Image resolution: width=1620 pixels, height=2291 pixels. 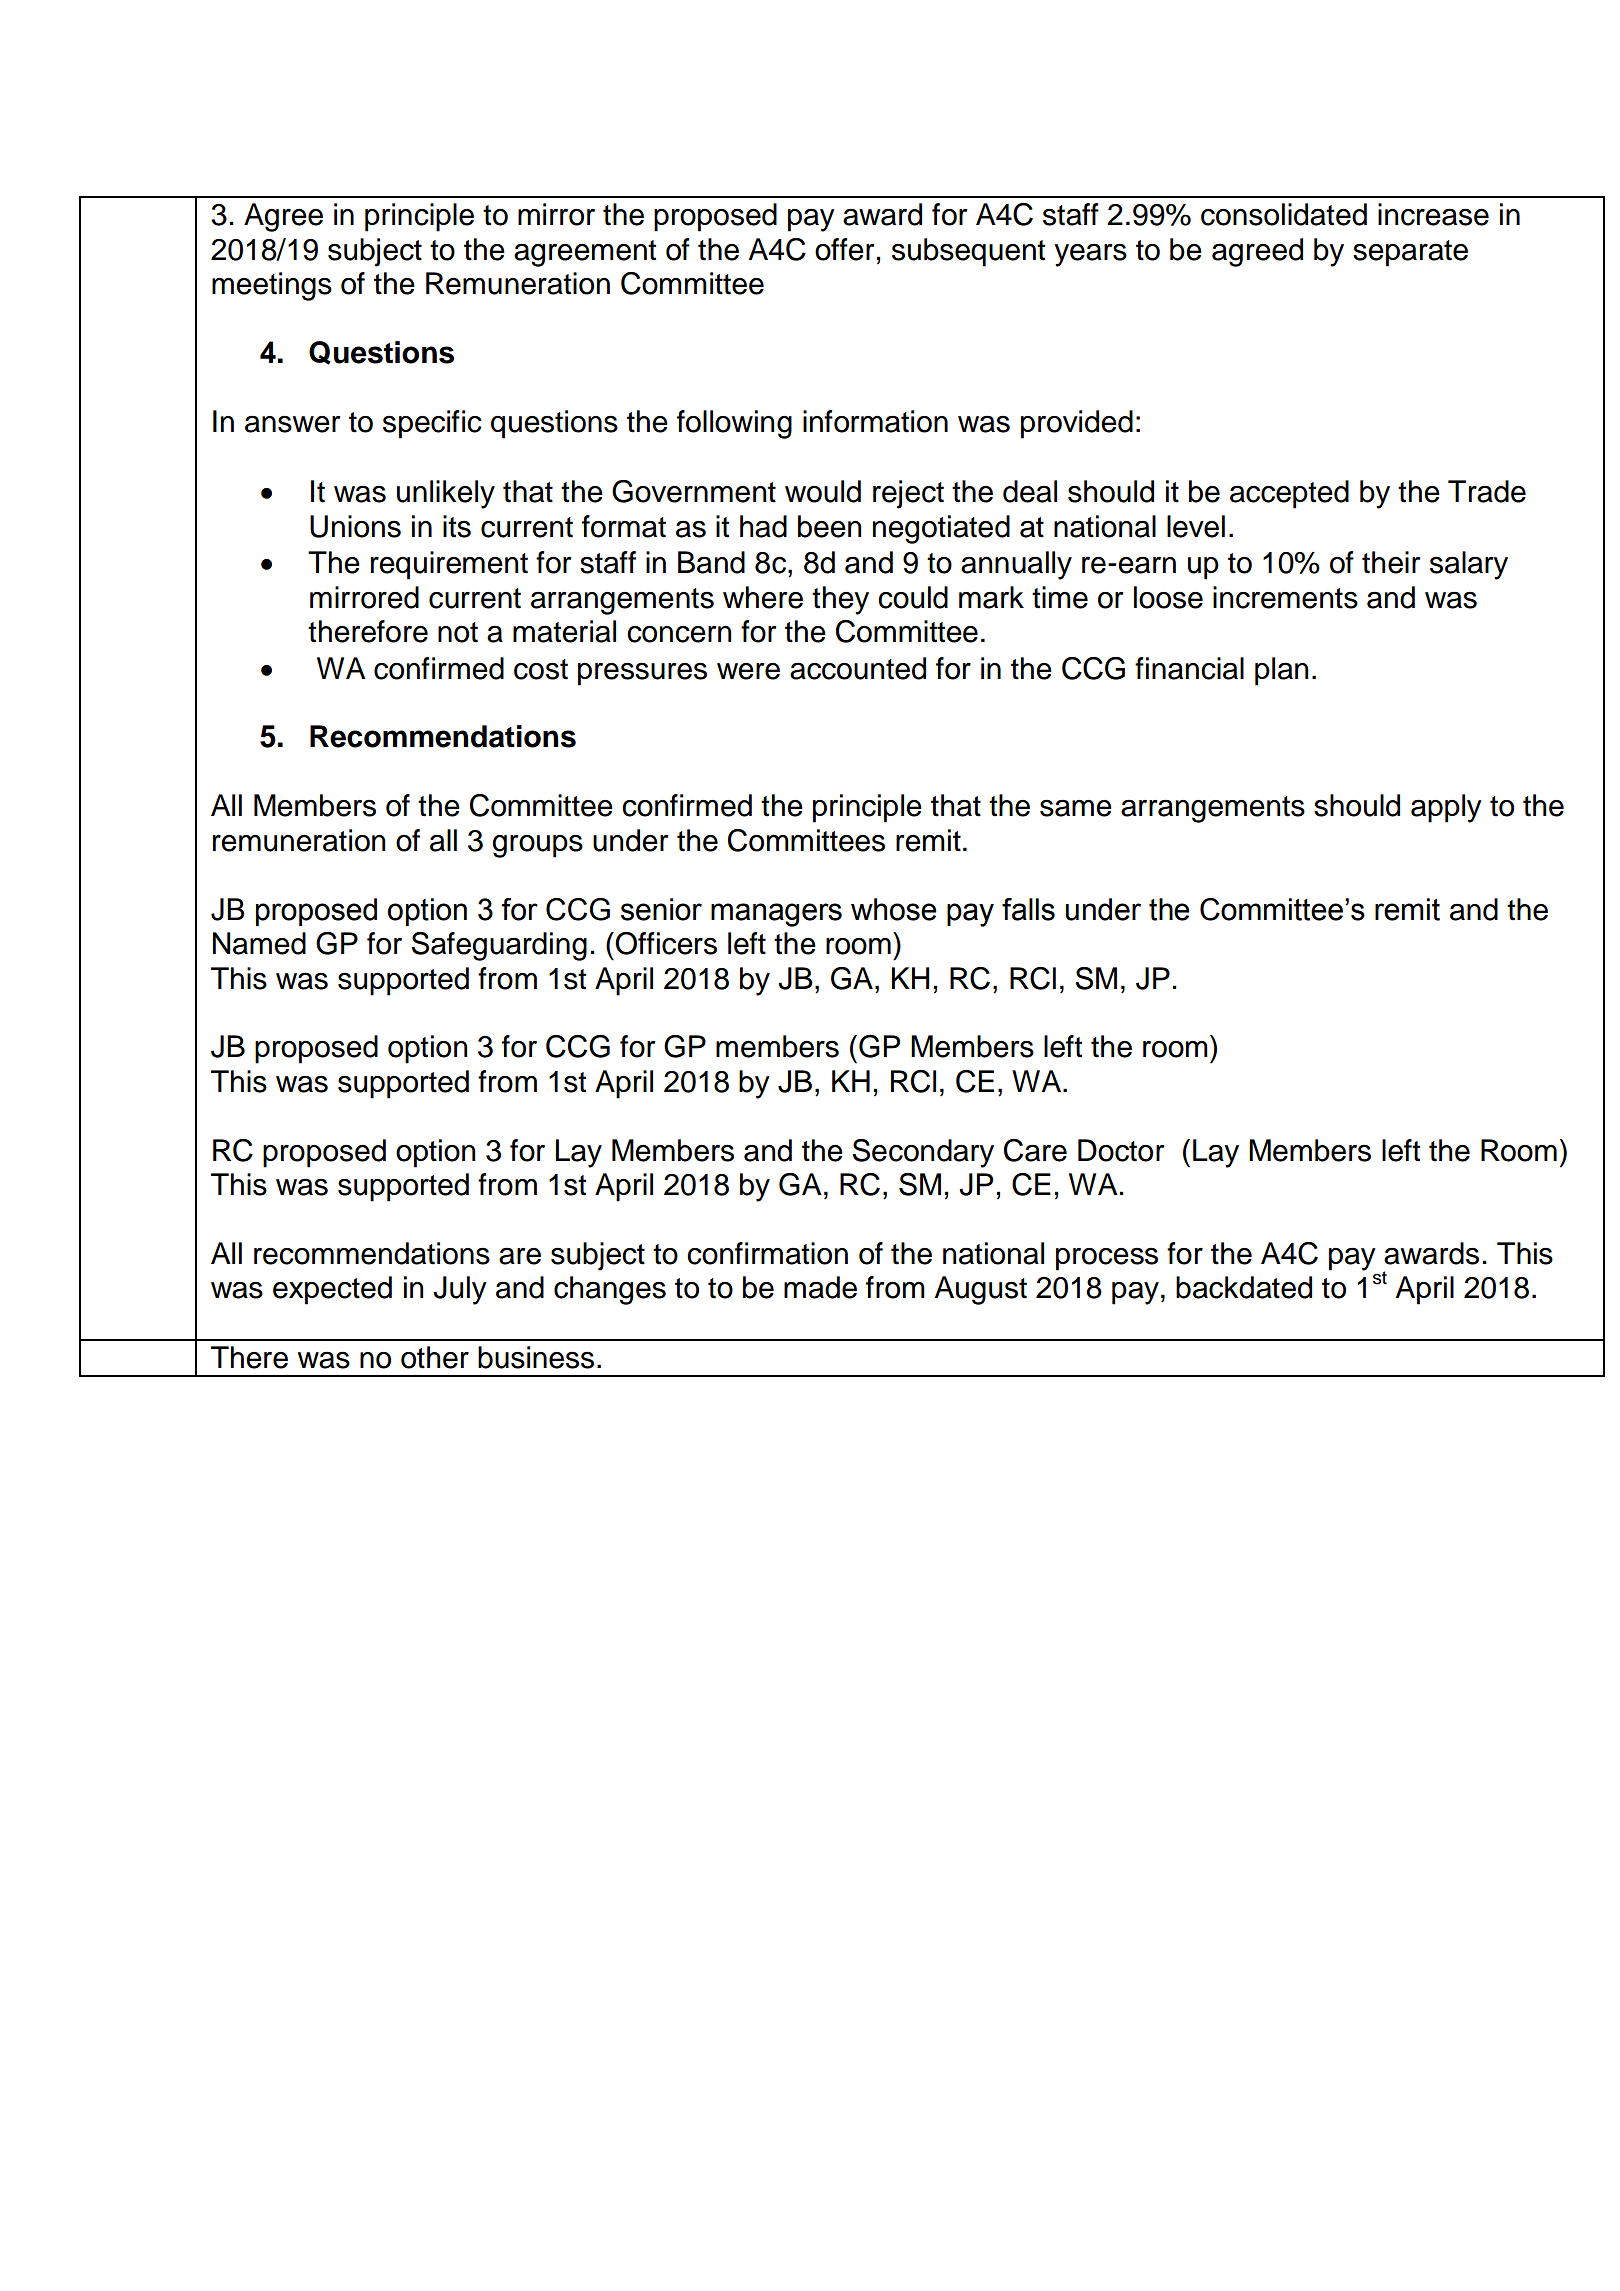 What do you see at coordinates (1076, 808) in the screenshot?
I see `same` at bounding box center [1076, 808].
